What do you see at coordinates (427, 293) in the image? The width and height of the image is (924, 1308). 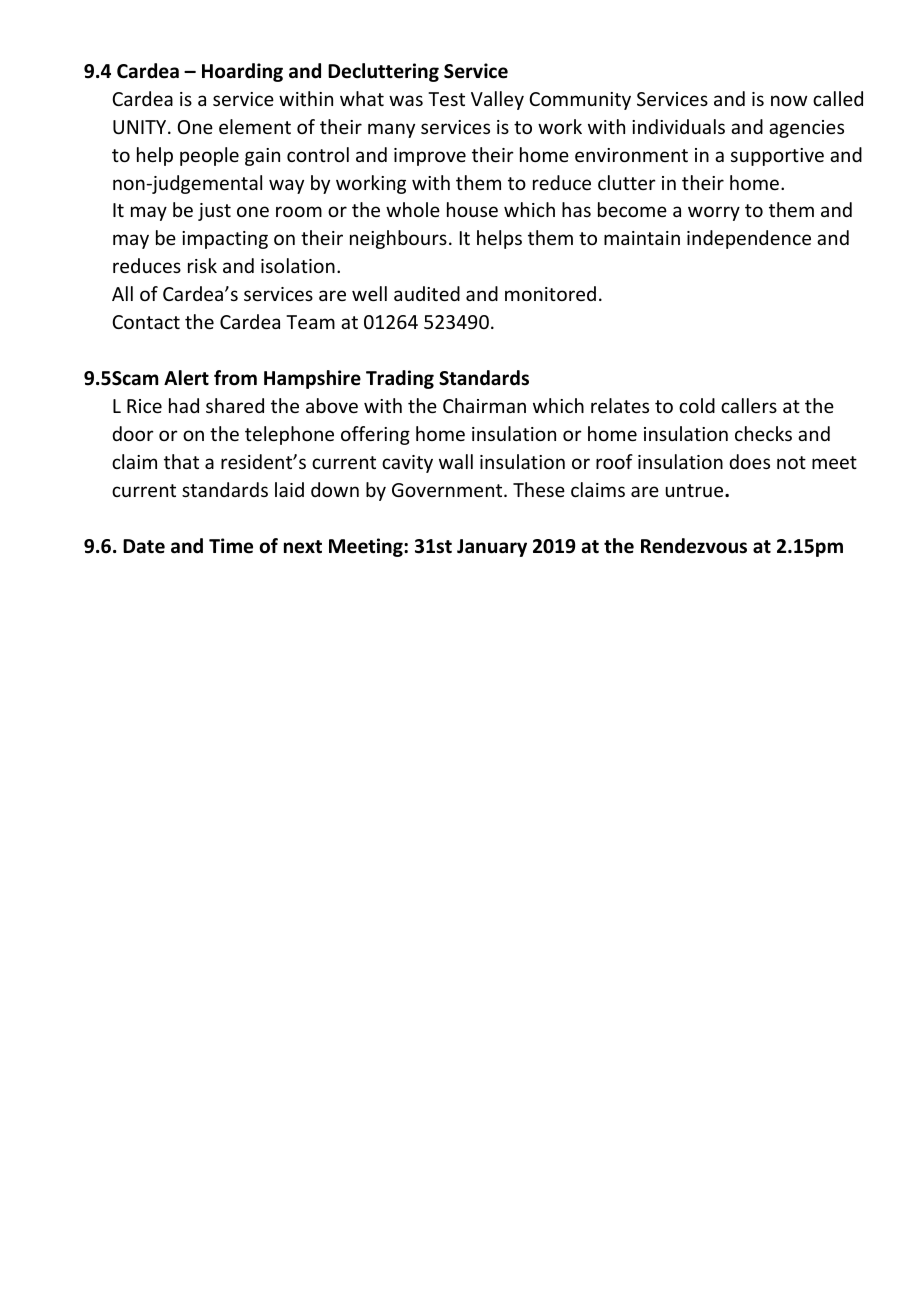 I see `audited` at bounding box center [427, 293].
